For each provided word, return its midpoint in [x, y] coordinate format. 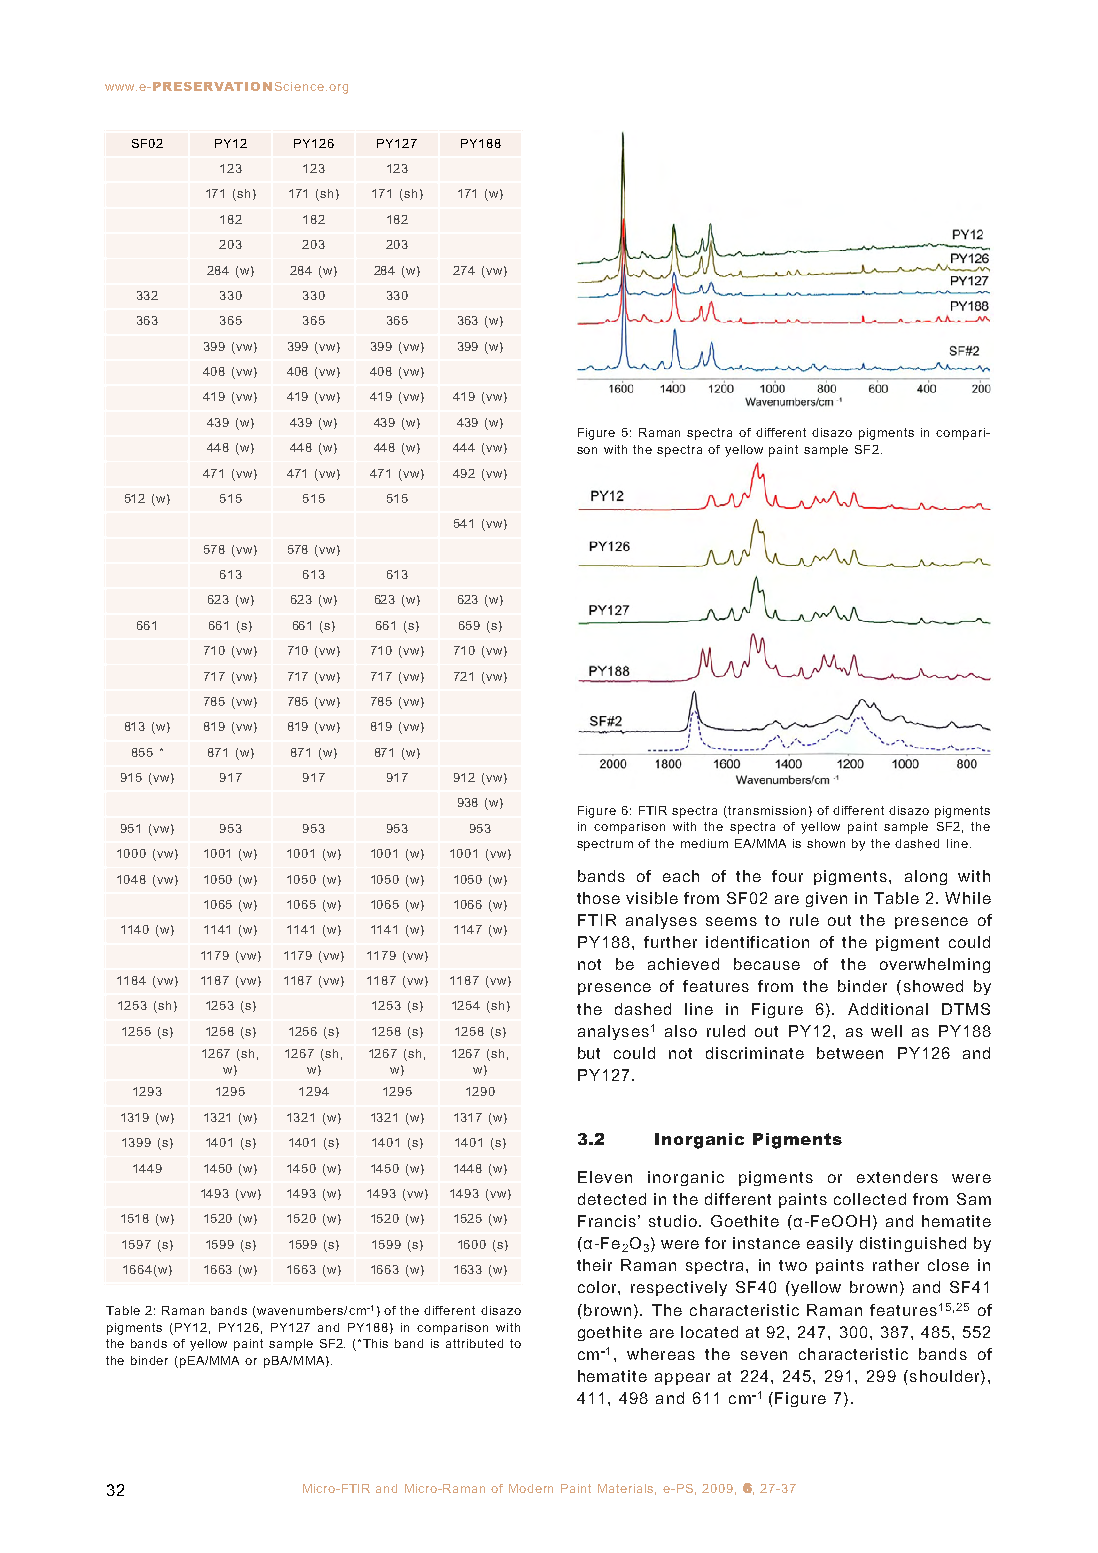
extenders [897, 1177]
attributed [474, 1343]
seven [764, 1355]
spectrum [605, 845]
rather [896, 1265]
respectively [679, 1288]
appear [682, 1379]
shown [826, 843]
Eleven [605, 1177]
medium [704, 843]
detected [612, 1199]
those [598, 898]
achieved [683, 964]
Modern [531, 1488]
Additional [888, 1009]
